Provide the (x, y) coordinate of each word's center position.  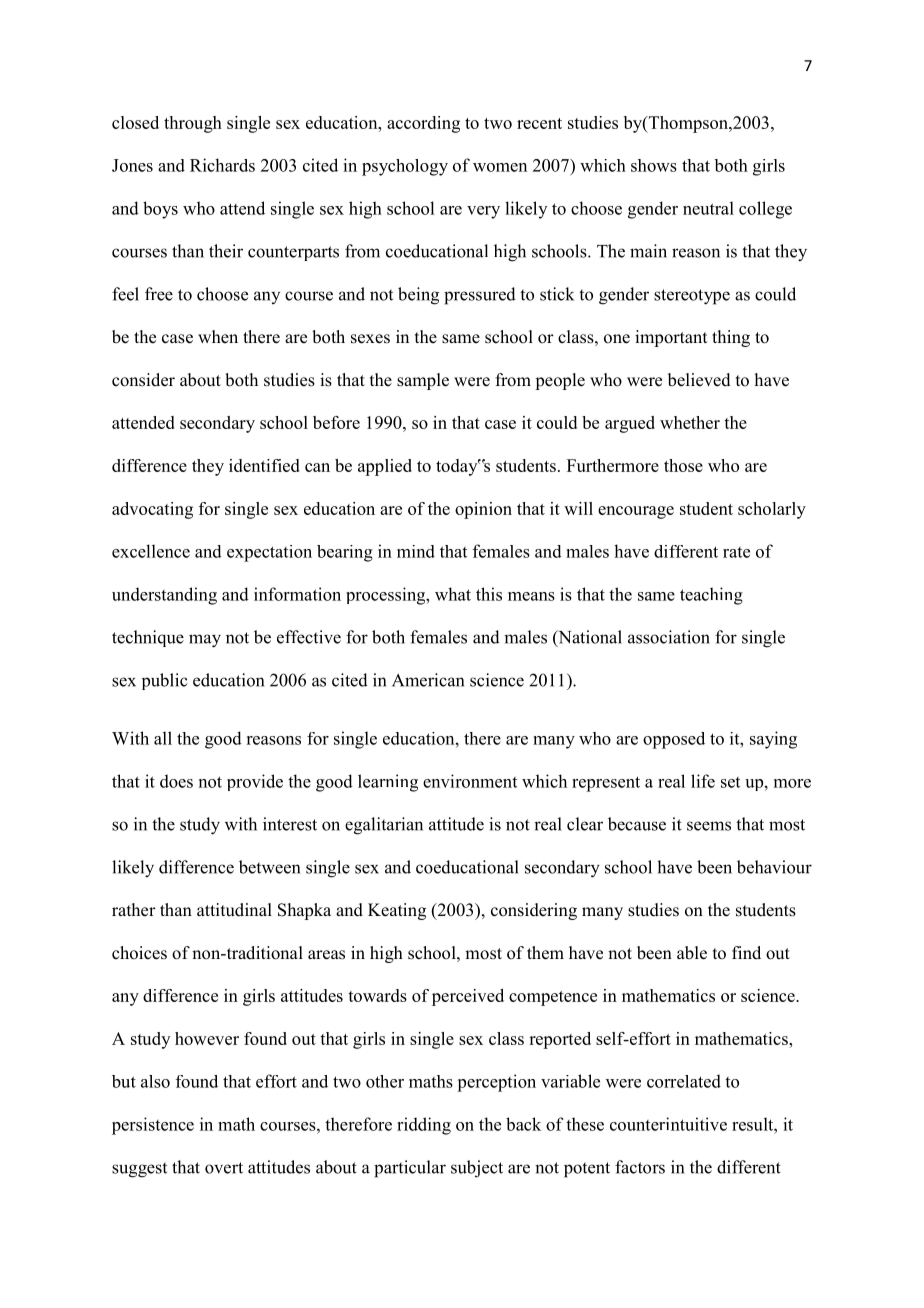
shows (654, 165)
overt (224, 1168)
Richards (222, 165)
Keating (397, 911)
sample (423, 381)
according (423, 124)
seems (709, 826)
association (669, 637)
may (205, 641)
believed (699, 380)
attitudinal (234, 910)
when (218, 337)
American (428, 680)
